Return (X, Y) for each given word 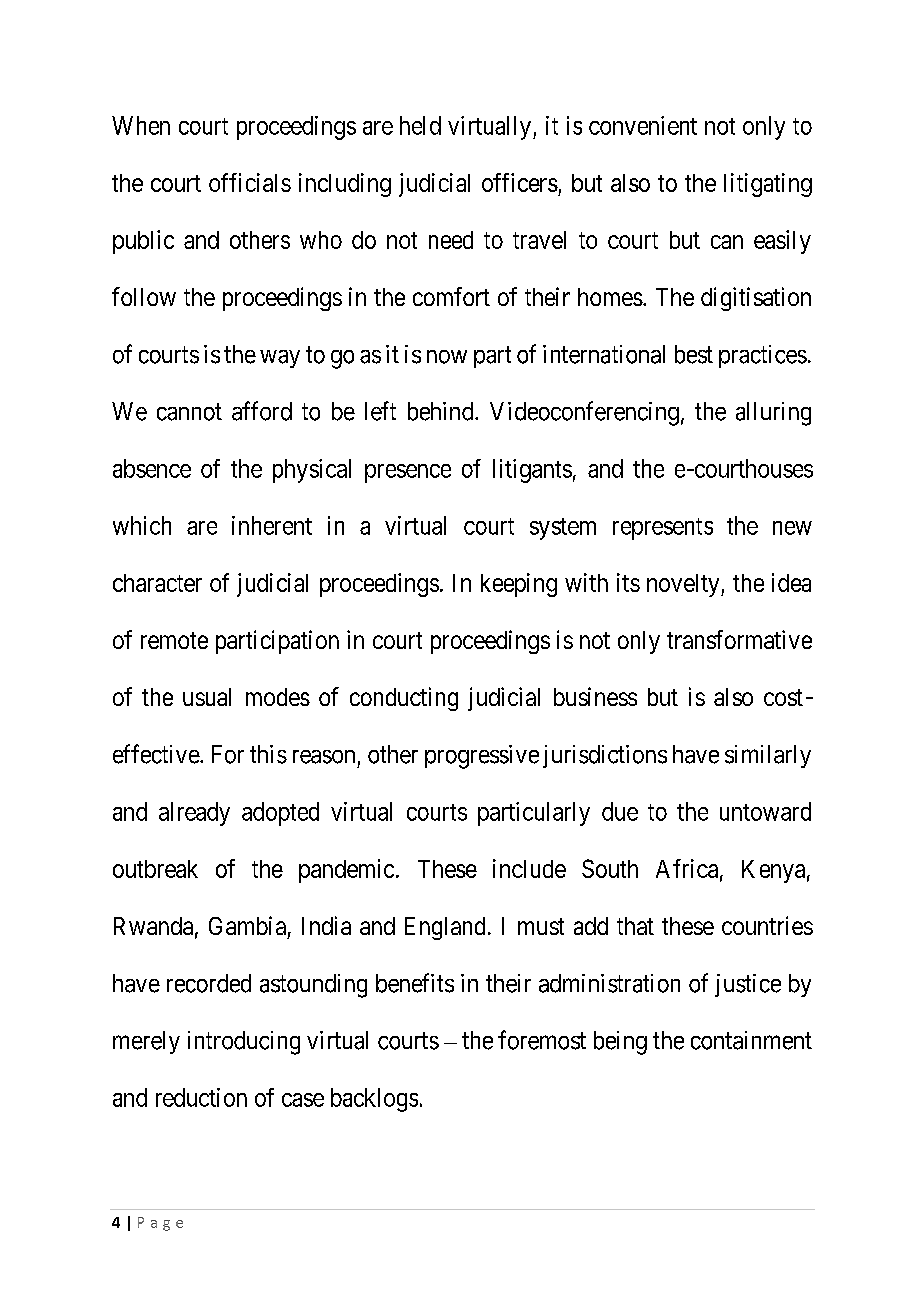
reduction (201, 1097)
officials (250, 182)
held (420, 125)
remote (174, 640)
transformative (739, 639)
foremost (542, 1040)
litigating (768, 185)
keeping (519, 585)
